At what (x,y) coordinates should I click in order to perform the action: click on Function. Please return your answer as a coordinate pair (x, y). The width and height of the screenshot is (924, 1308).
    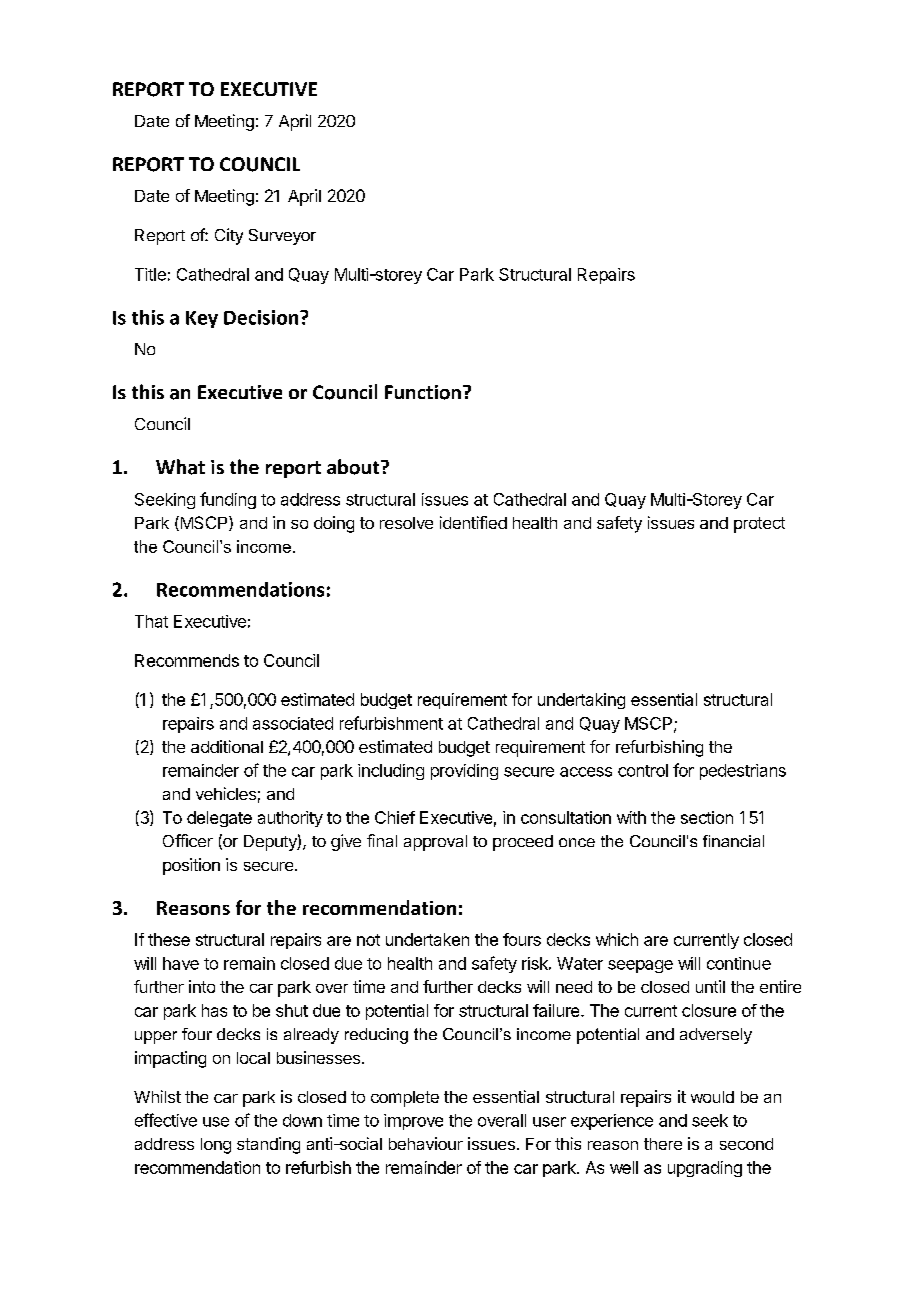
    Looking at the image, I should click on (423, 392).
